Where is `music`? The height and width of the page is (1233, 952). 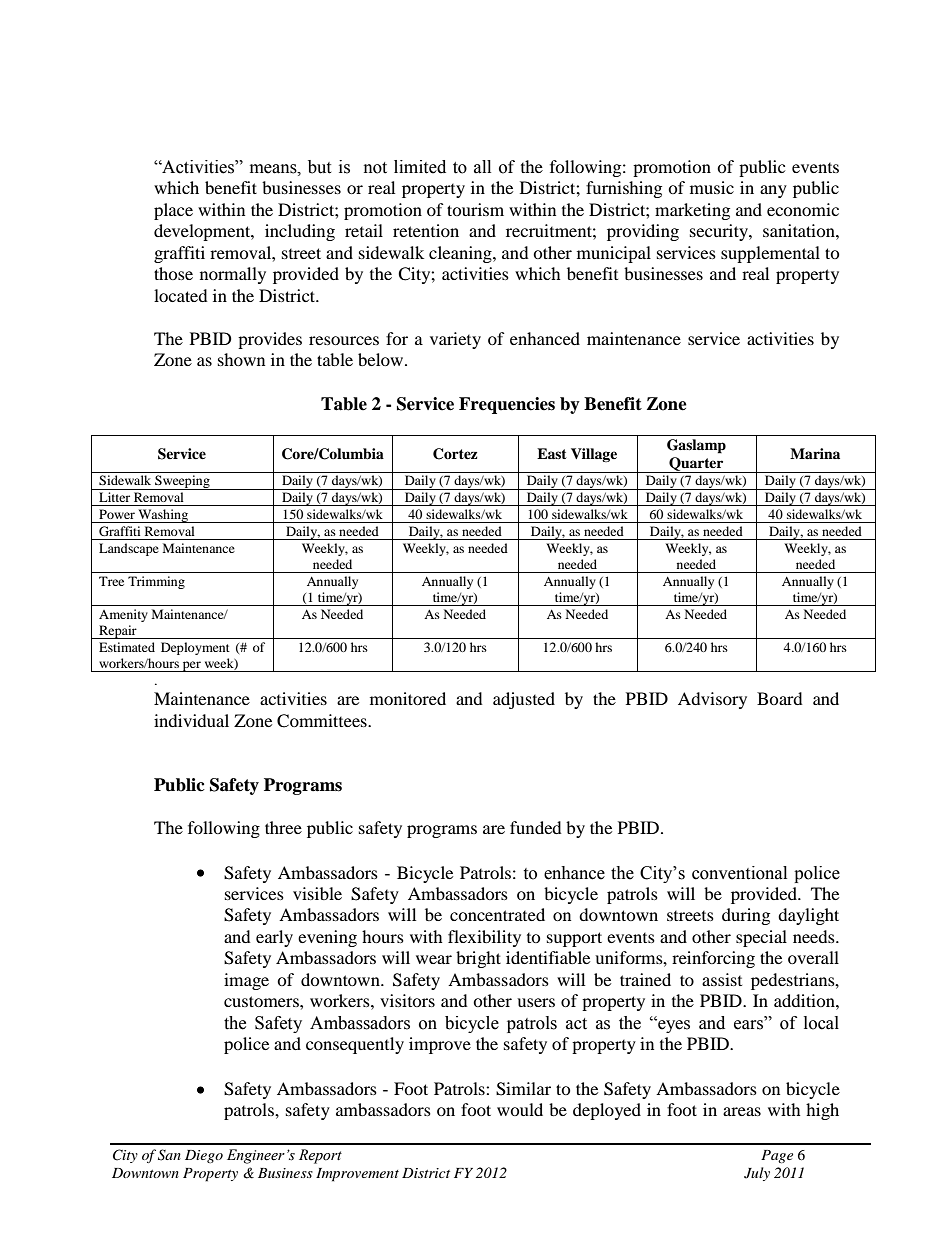
music is located at coordinates (712, 187).
